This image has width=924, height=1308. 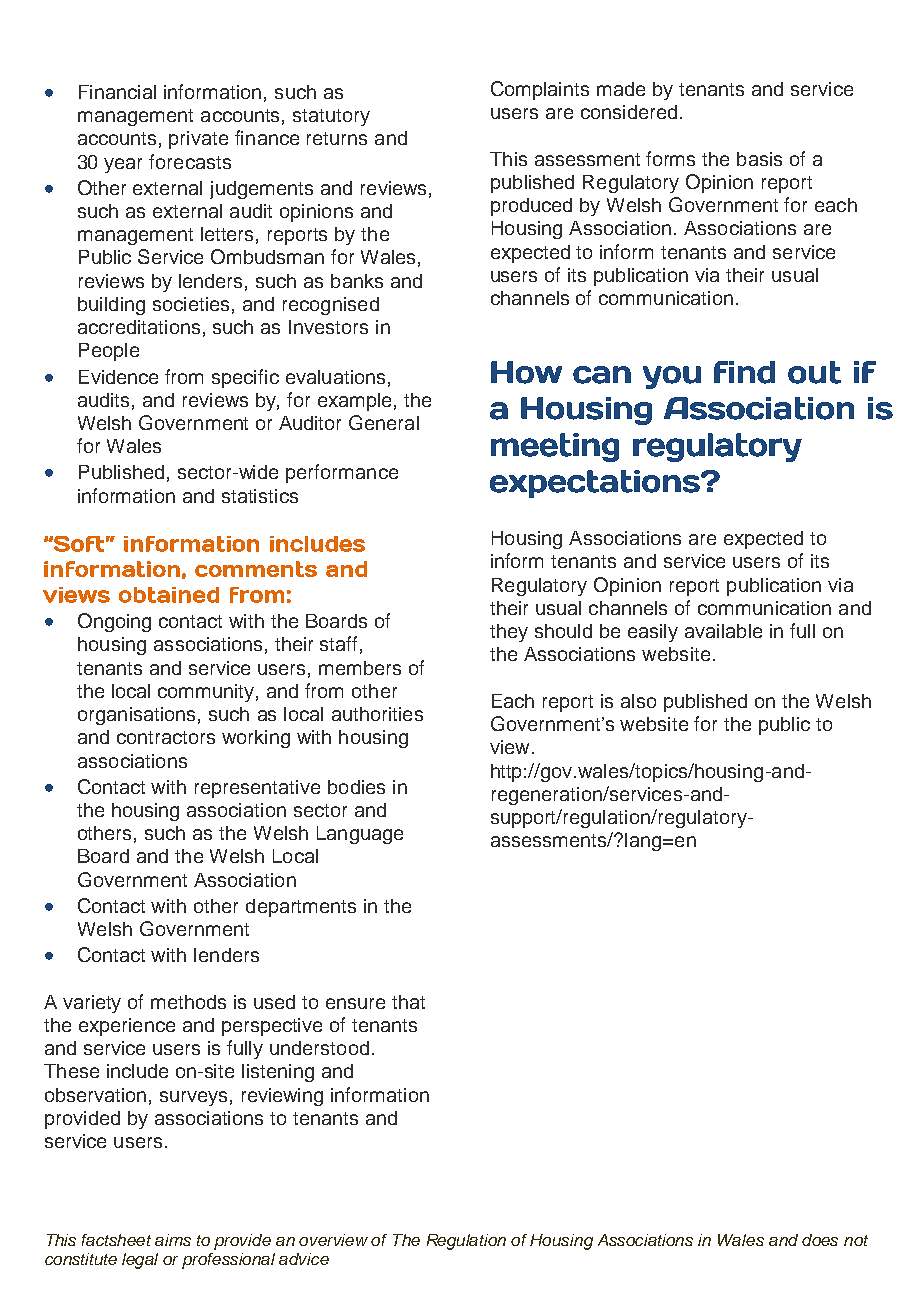 What do you see at coordinates (198, 140) in the image?
I see `private` at bounding box center [198, 140].
